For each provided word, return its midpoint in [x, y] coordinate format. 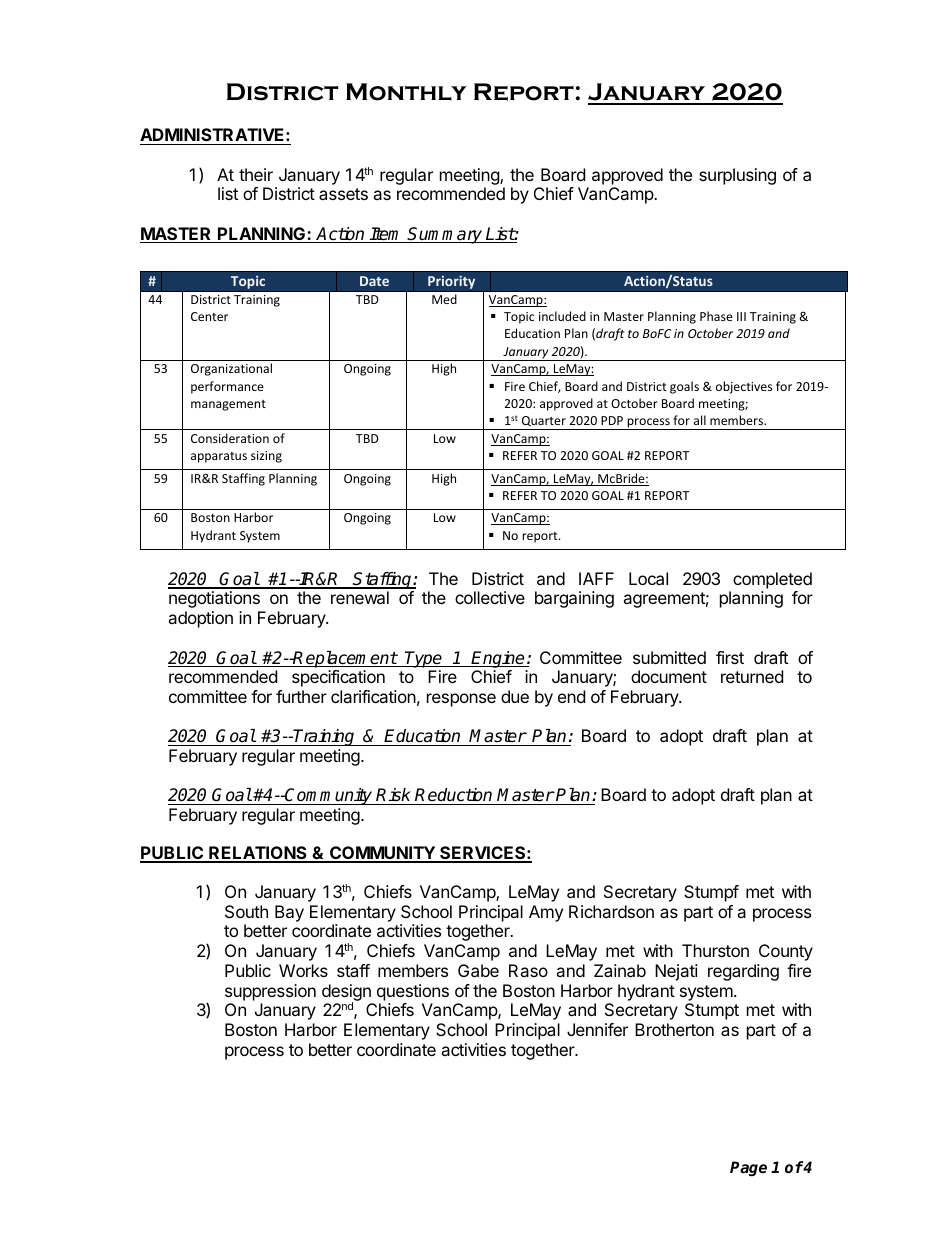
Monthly [406, 92]
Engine [498, 659]
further [301, 696]
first [730, 657]
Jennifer [597, 1029]
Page [748, 1168]
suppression [270, 992]
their [256, 174]
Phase [716, 316]
